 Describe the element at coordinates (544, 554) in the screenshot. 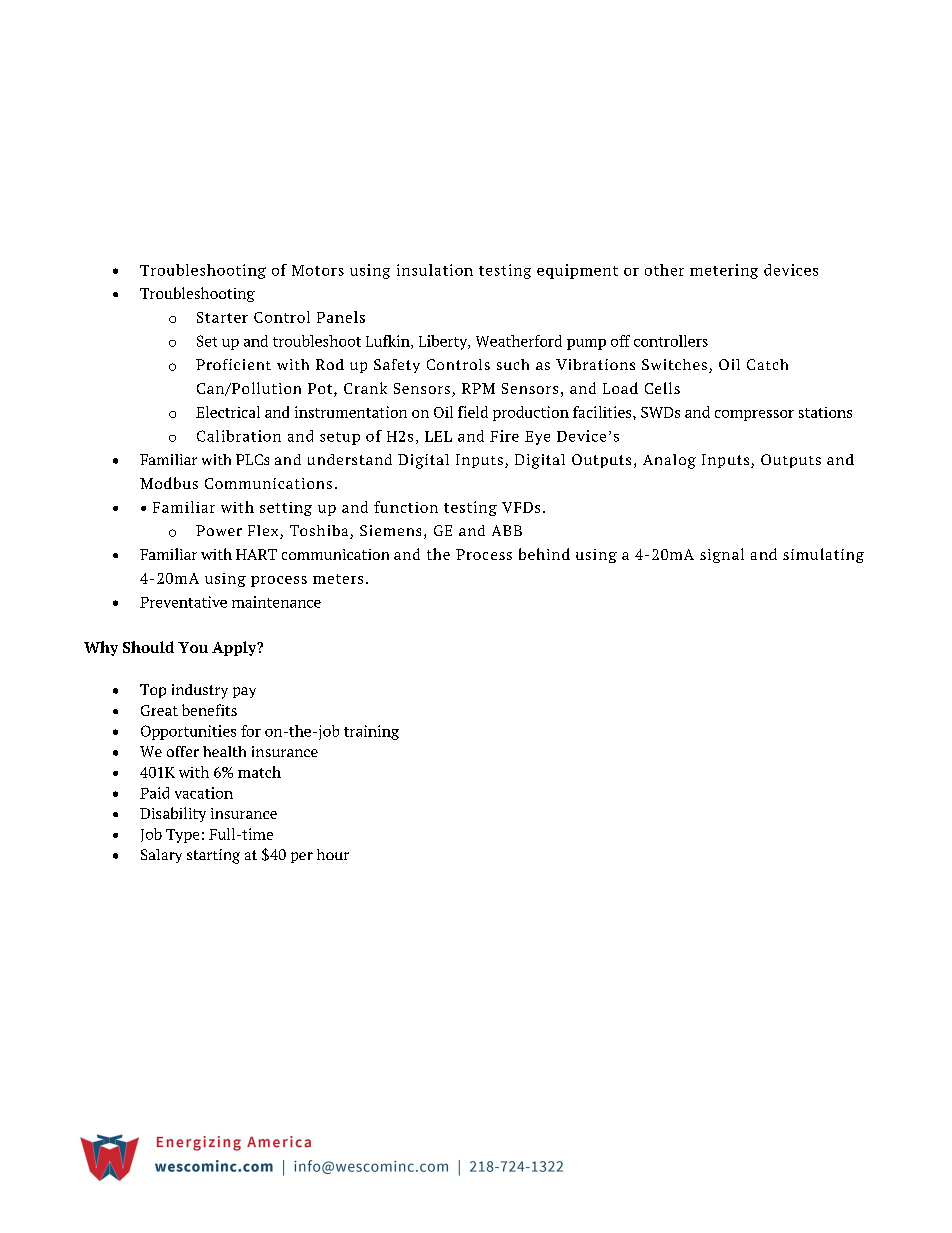

I see `behind` at that location.
